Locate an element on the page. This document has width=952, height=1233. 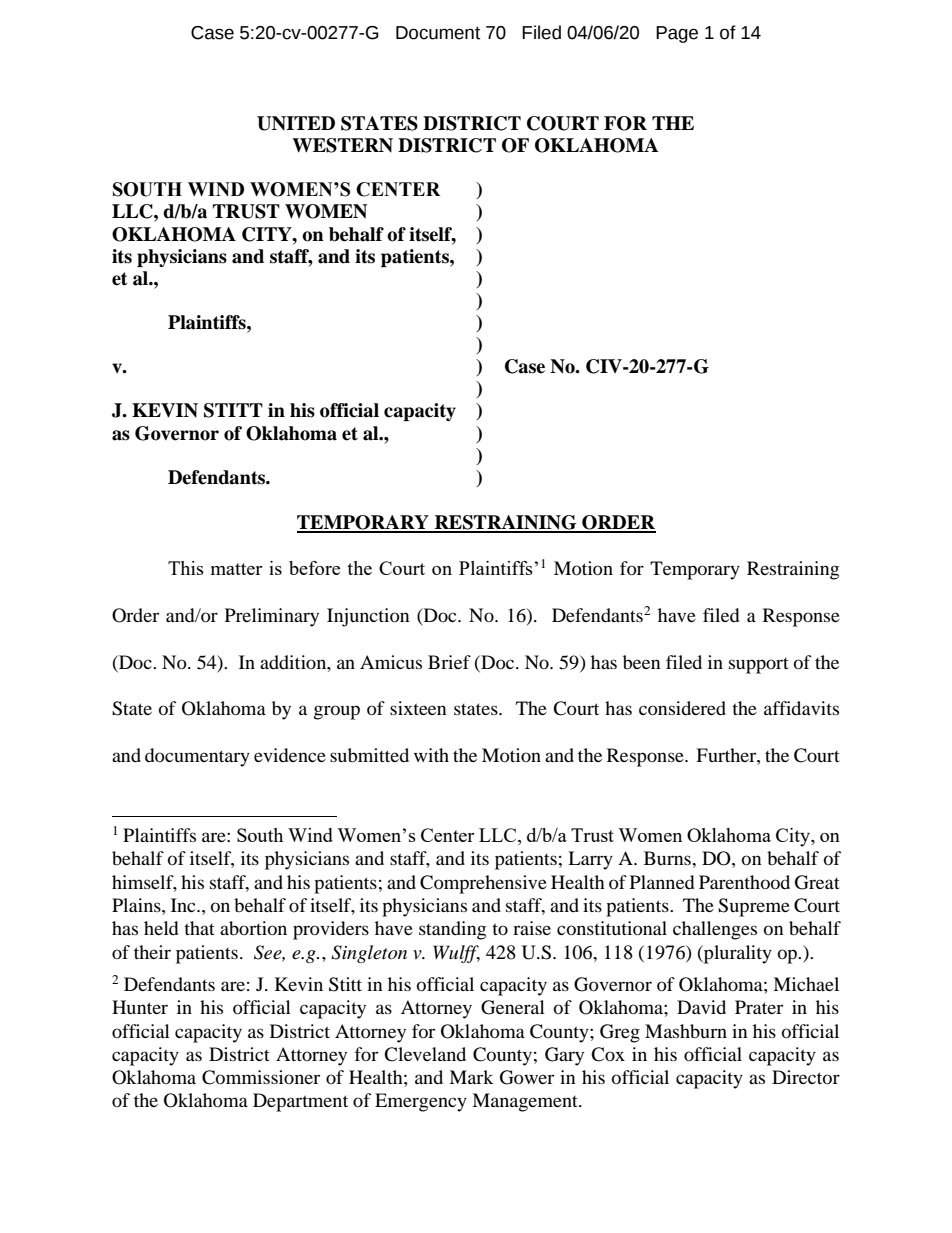
matter is located at coordinates (236, 569).
